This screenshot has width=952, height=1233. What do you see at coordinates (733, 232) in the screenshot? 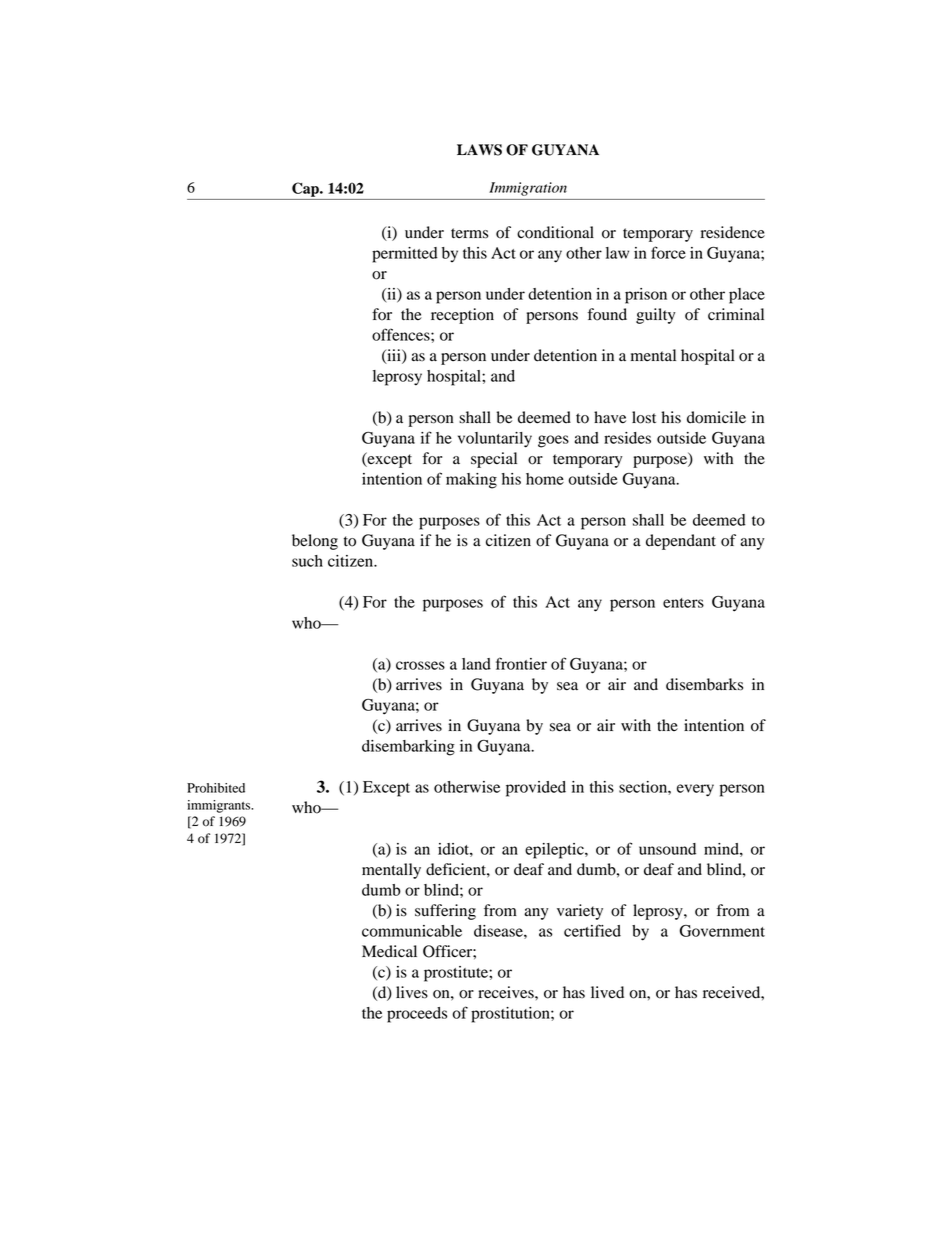
I see `residence` at bounding box center [733, 232].
